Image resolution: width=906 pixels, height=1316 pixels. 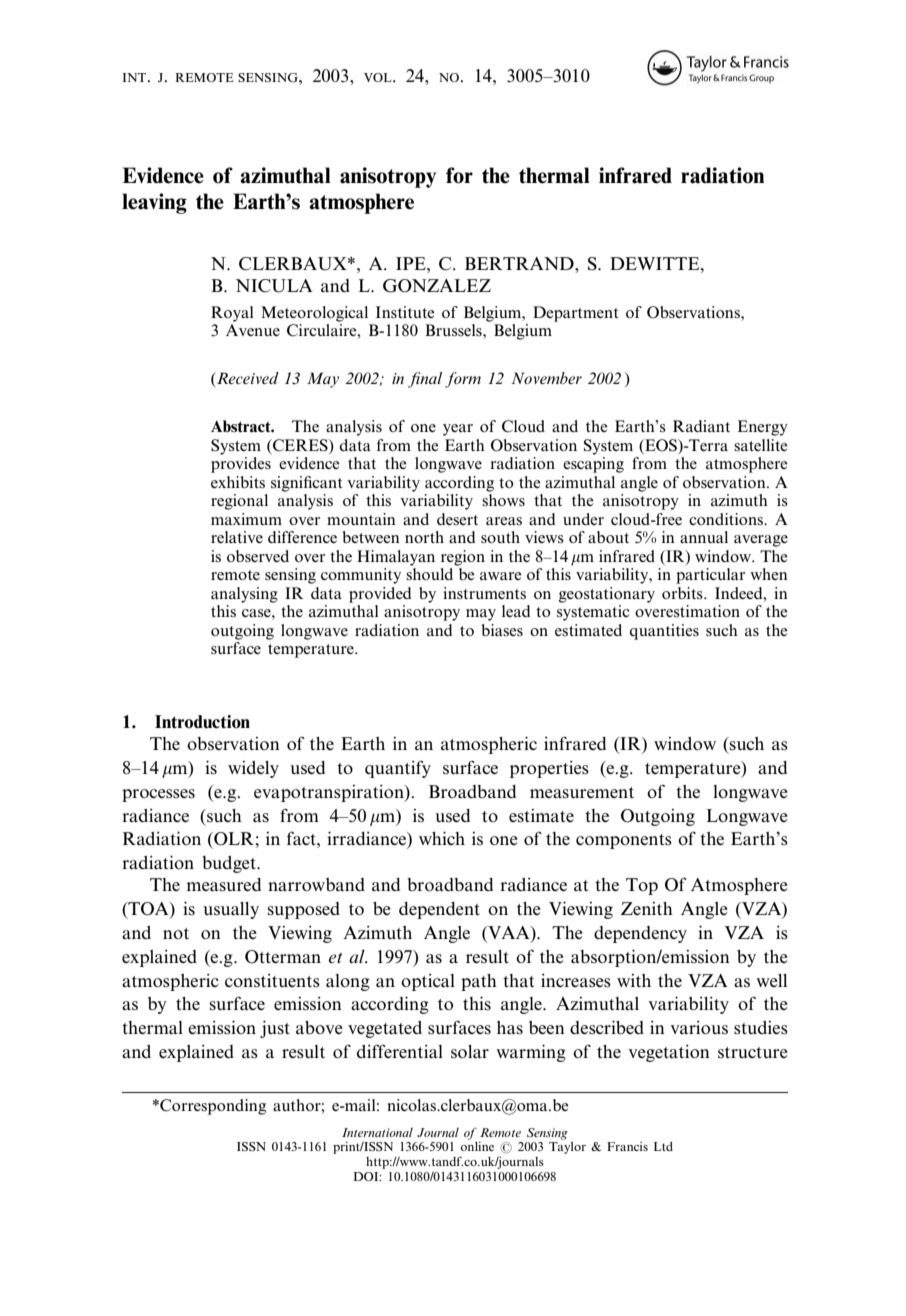 What do you see at coordinates (663, 1146) in the image?
I see `Ltd` at bounding box center [663, 1146].
